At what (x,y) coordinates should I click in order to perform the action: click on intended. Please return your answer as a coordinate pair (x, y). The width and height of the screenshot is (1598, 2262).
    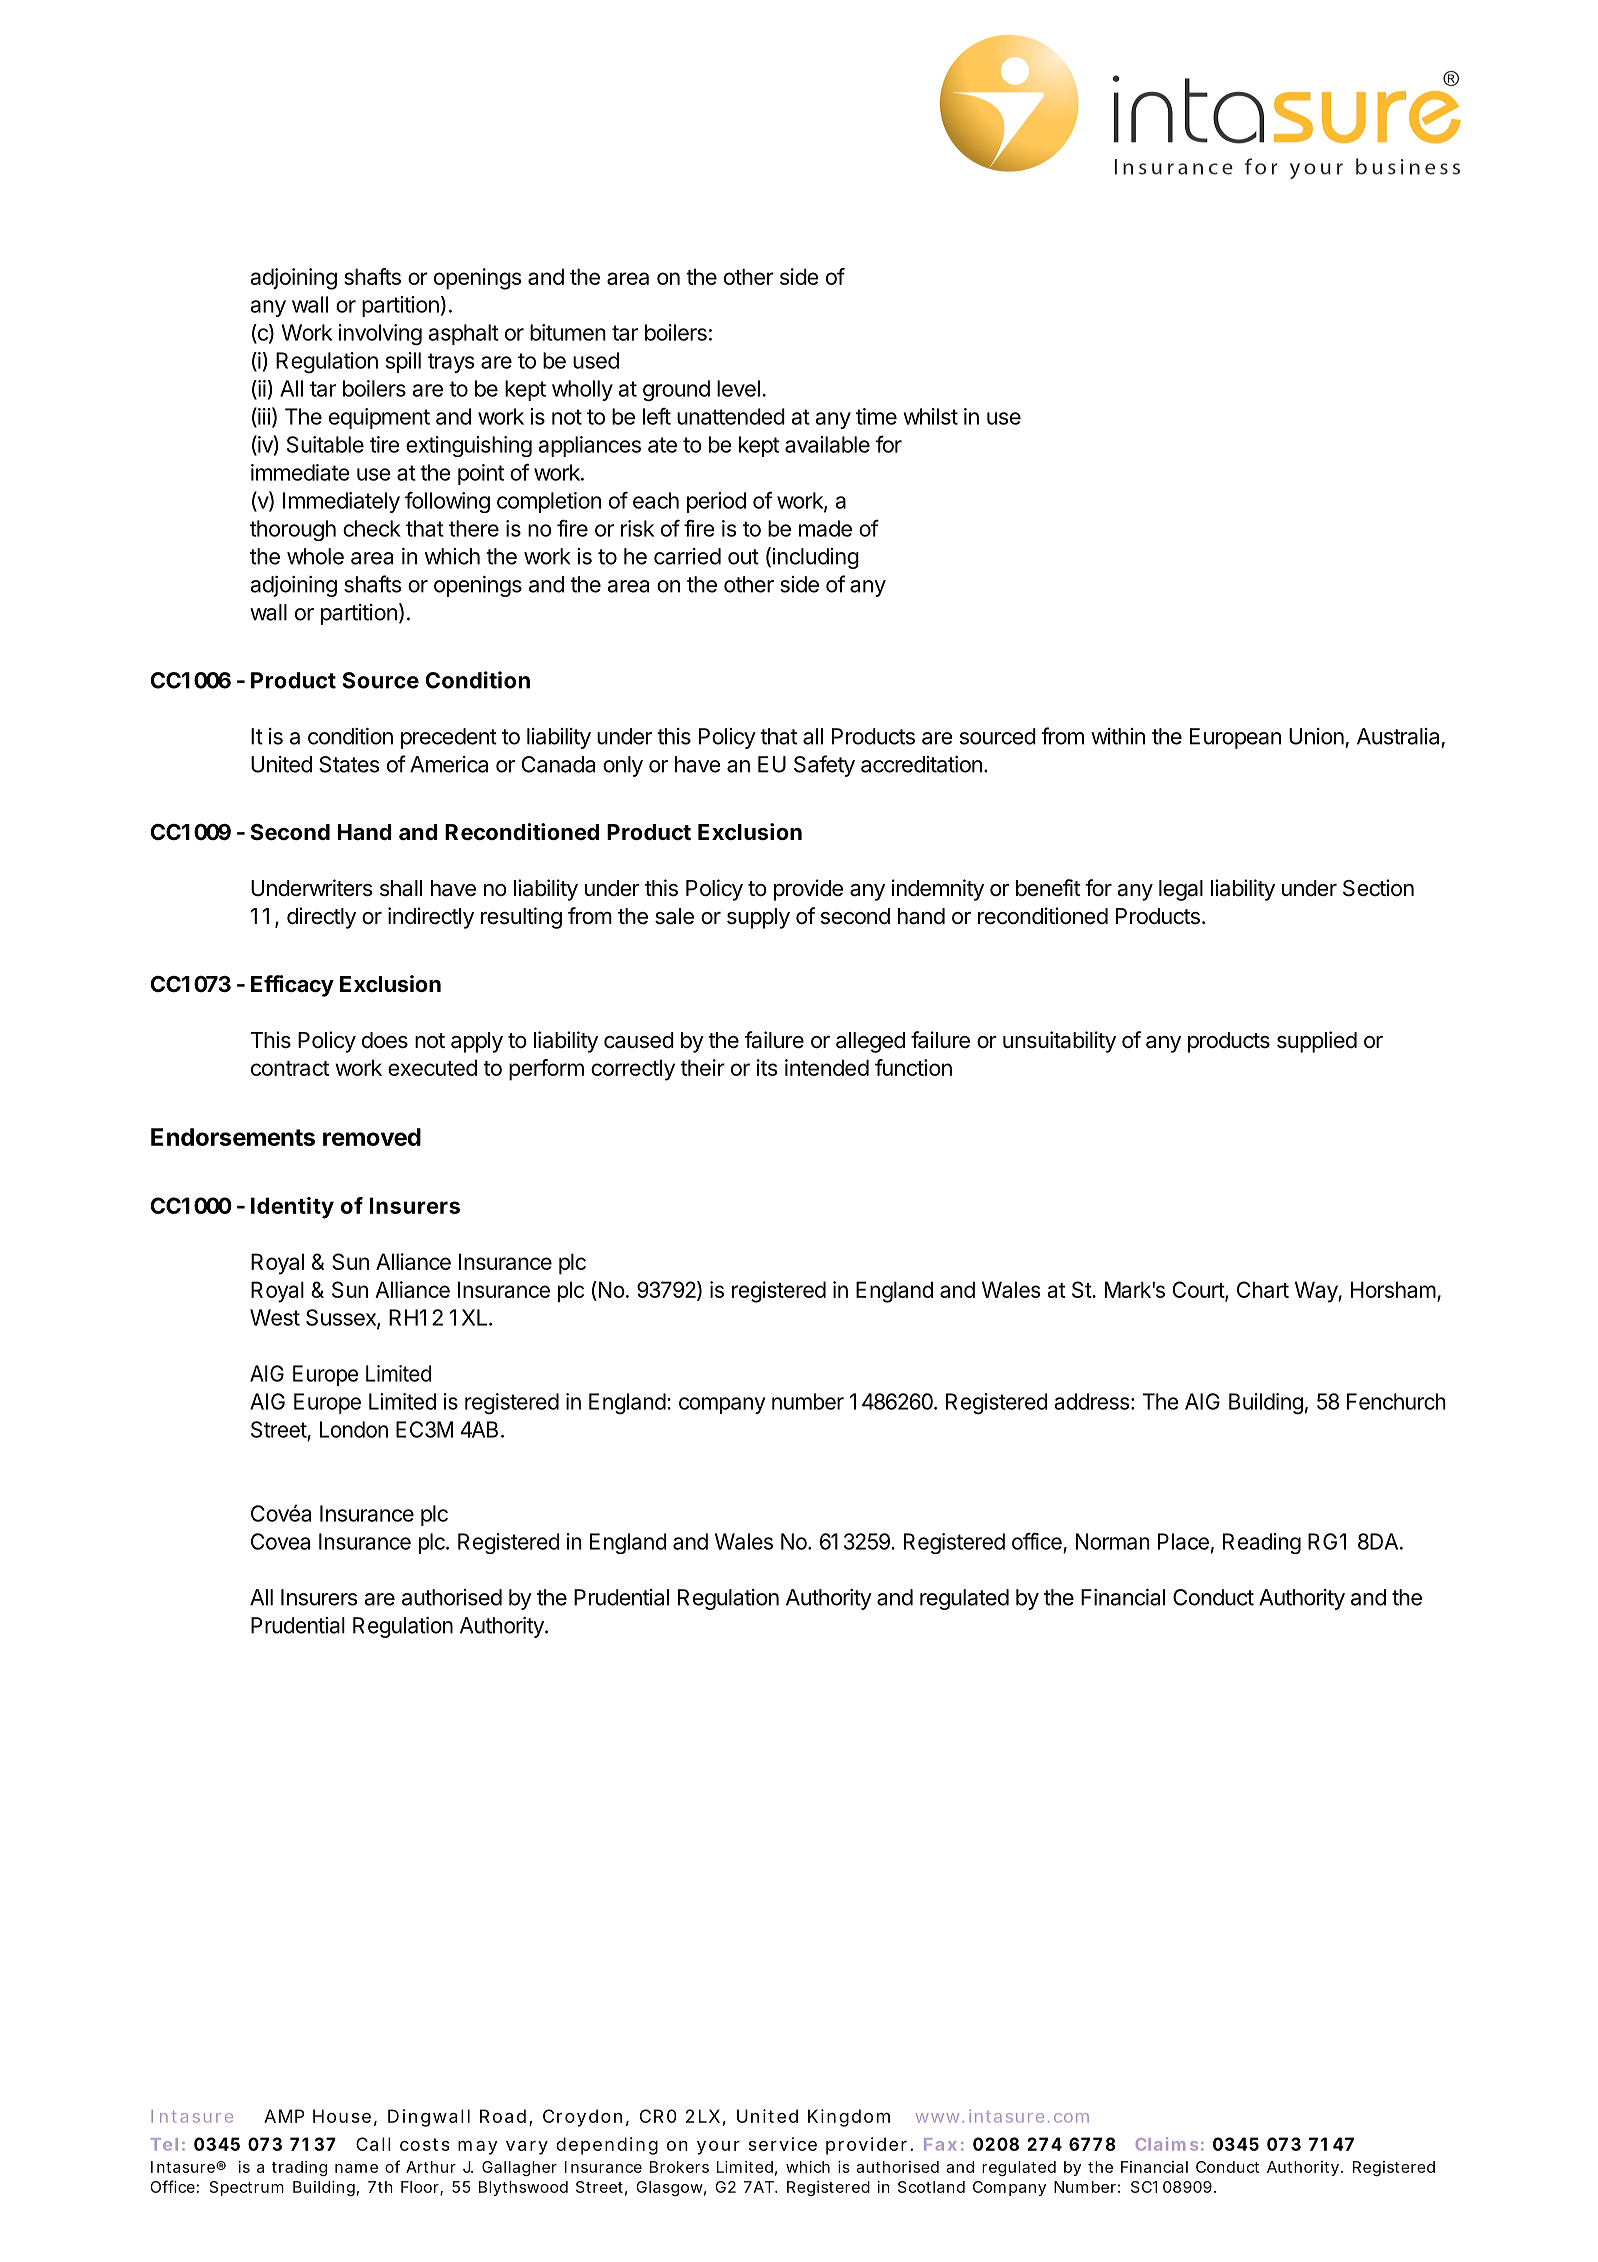
    Looking at the image, I should click on (827, 1067).
